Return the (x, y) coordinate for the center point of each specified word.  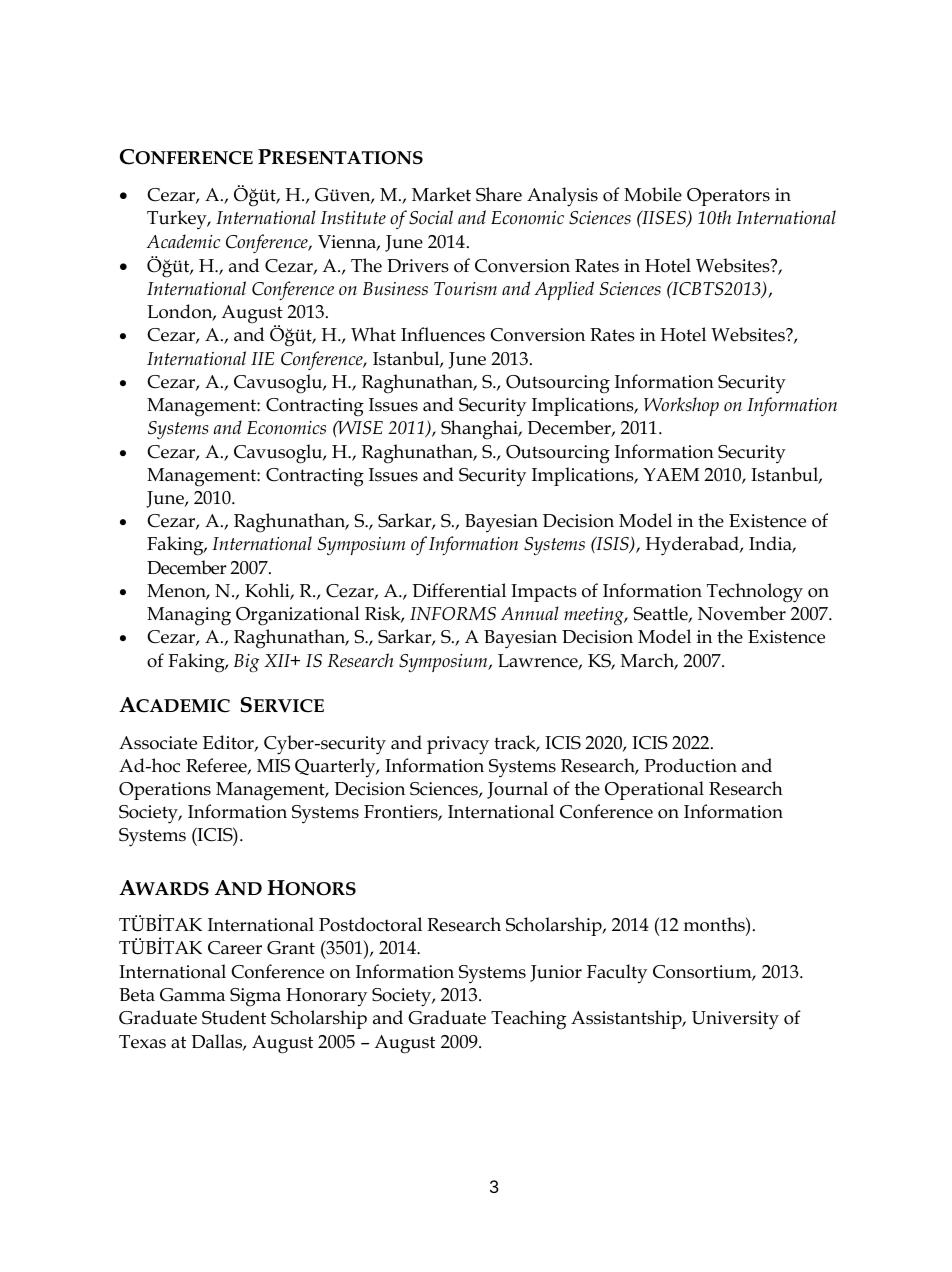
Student (234, 1017)
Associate (158, 743)
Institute (353, 218)
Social (431, 217)
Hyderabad (693, 546)
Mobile (653, 194)
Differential (459, 590)
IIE (262, 358)
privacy (458, 745)
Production (691, 765)
